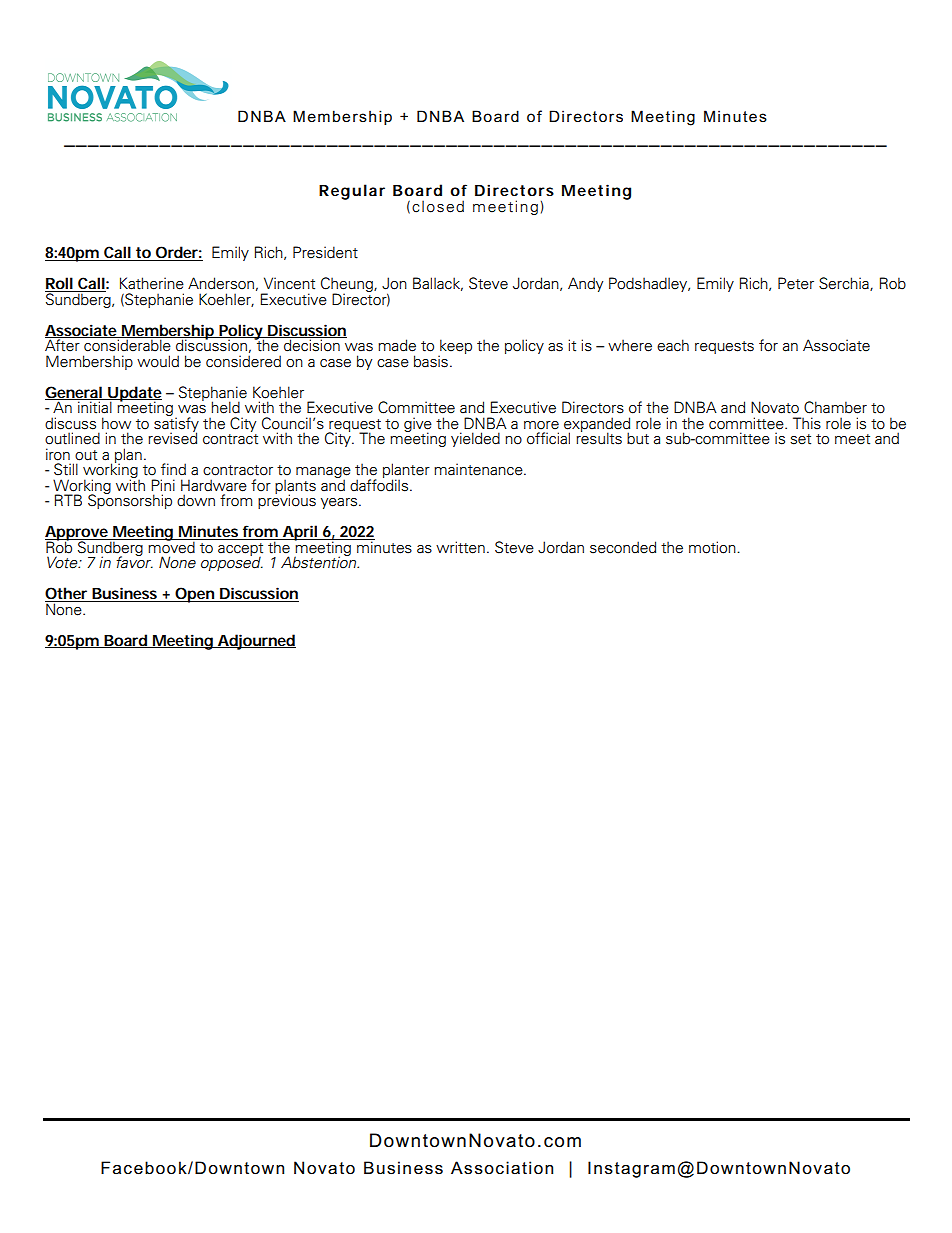 The width and height of the page is (952, 1233). What do you see at coordinates (438, 206) in the page?
I see `closed` at bounding box center [438, 206].
